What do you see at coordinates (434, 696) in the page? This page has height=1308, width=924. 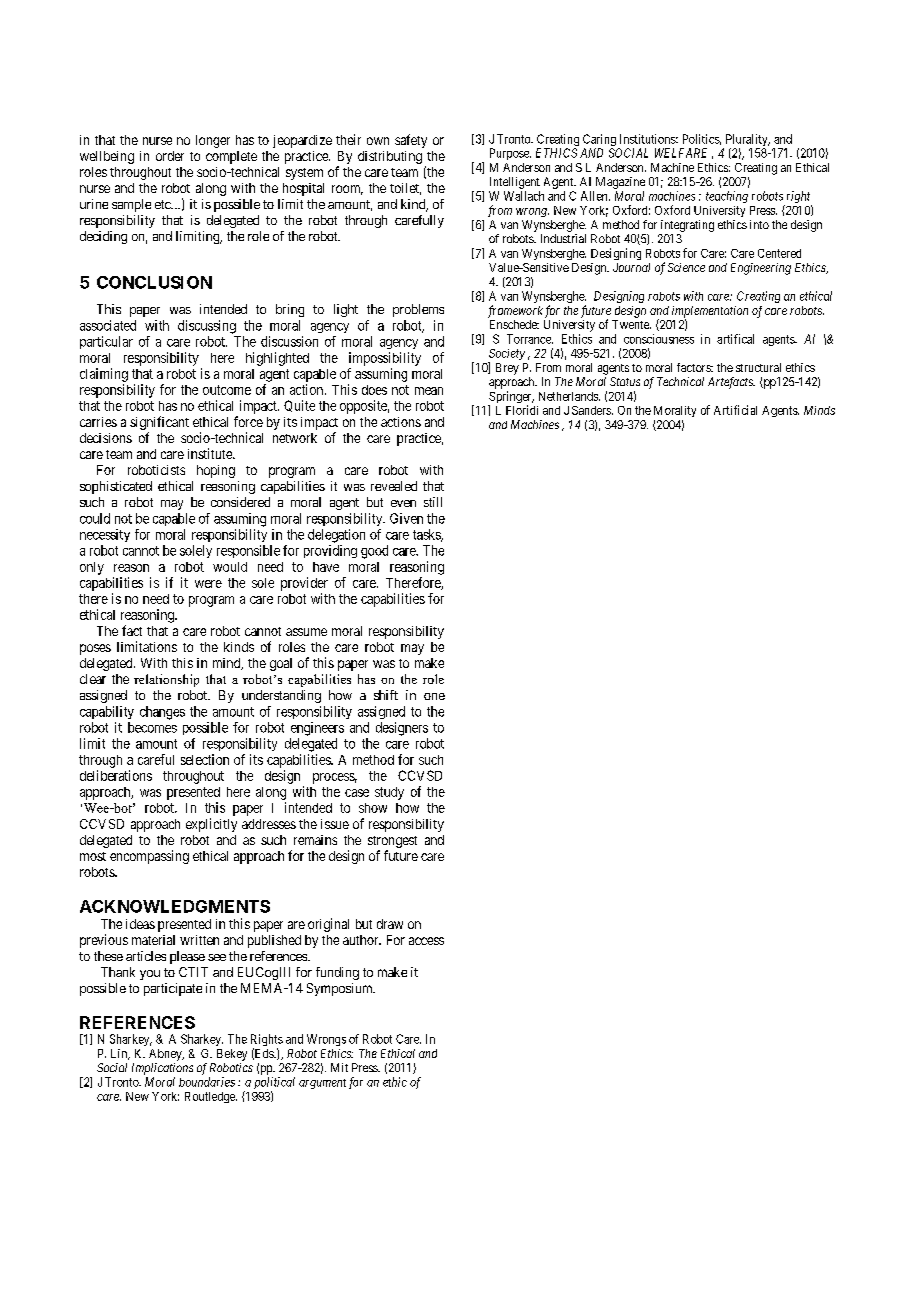 I see `one` at bounding box center [434, 696].
